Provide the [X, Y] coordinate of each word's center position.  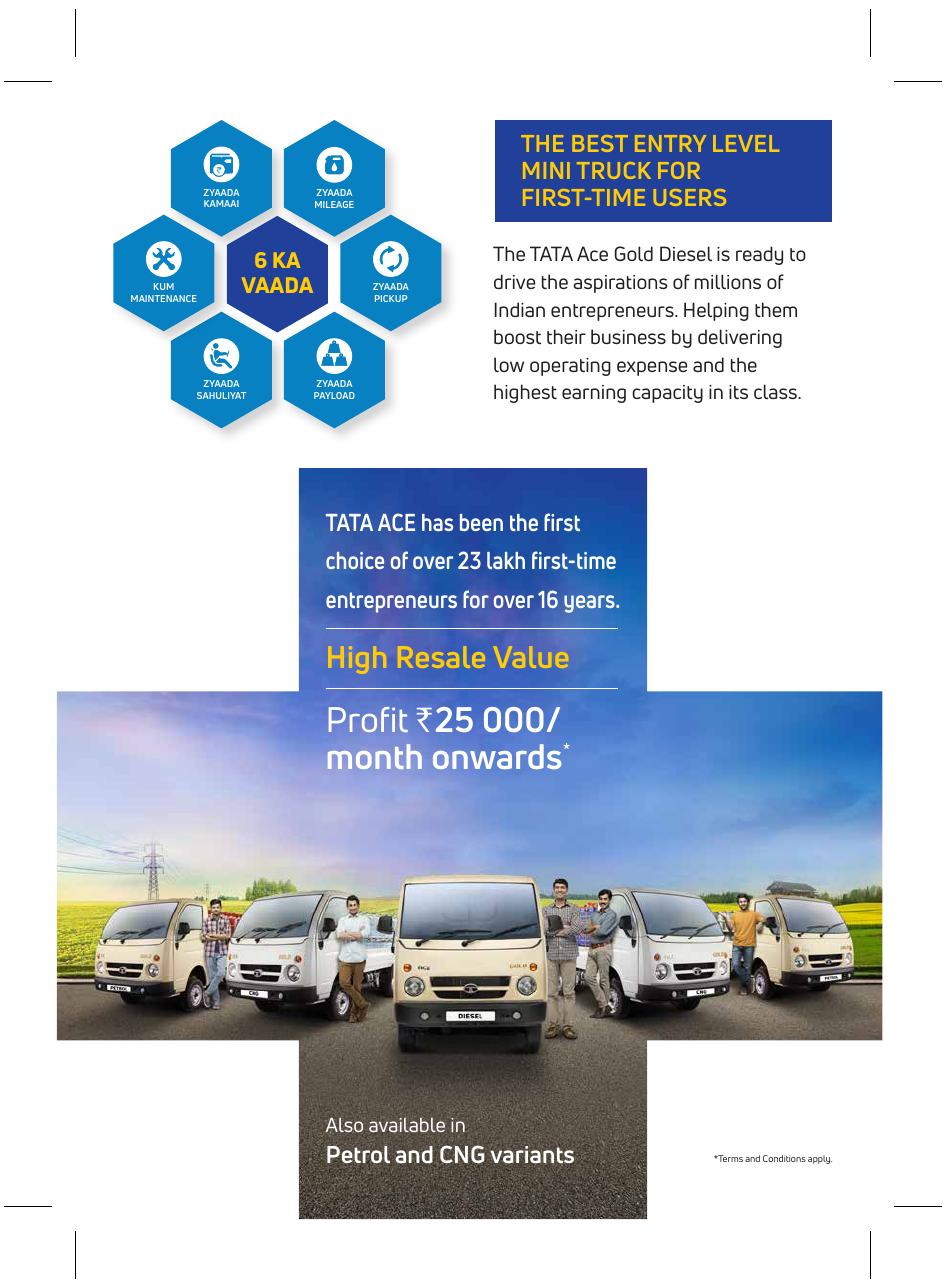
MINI [546, 170]
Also [344, 1125]
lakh [506, 560]
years [590, 604]
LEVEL [746, 143]
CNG [462, 1154]
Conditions [784, 1158]
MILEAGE [334, 204]
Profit [368, 719]
